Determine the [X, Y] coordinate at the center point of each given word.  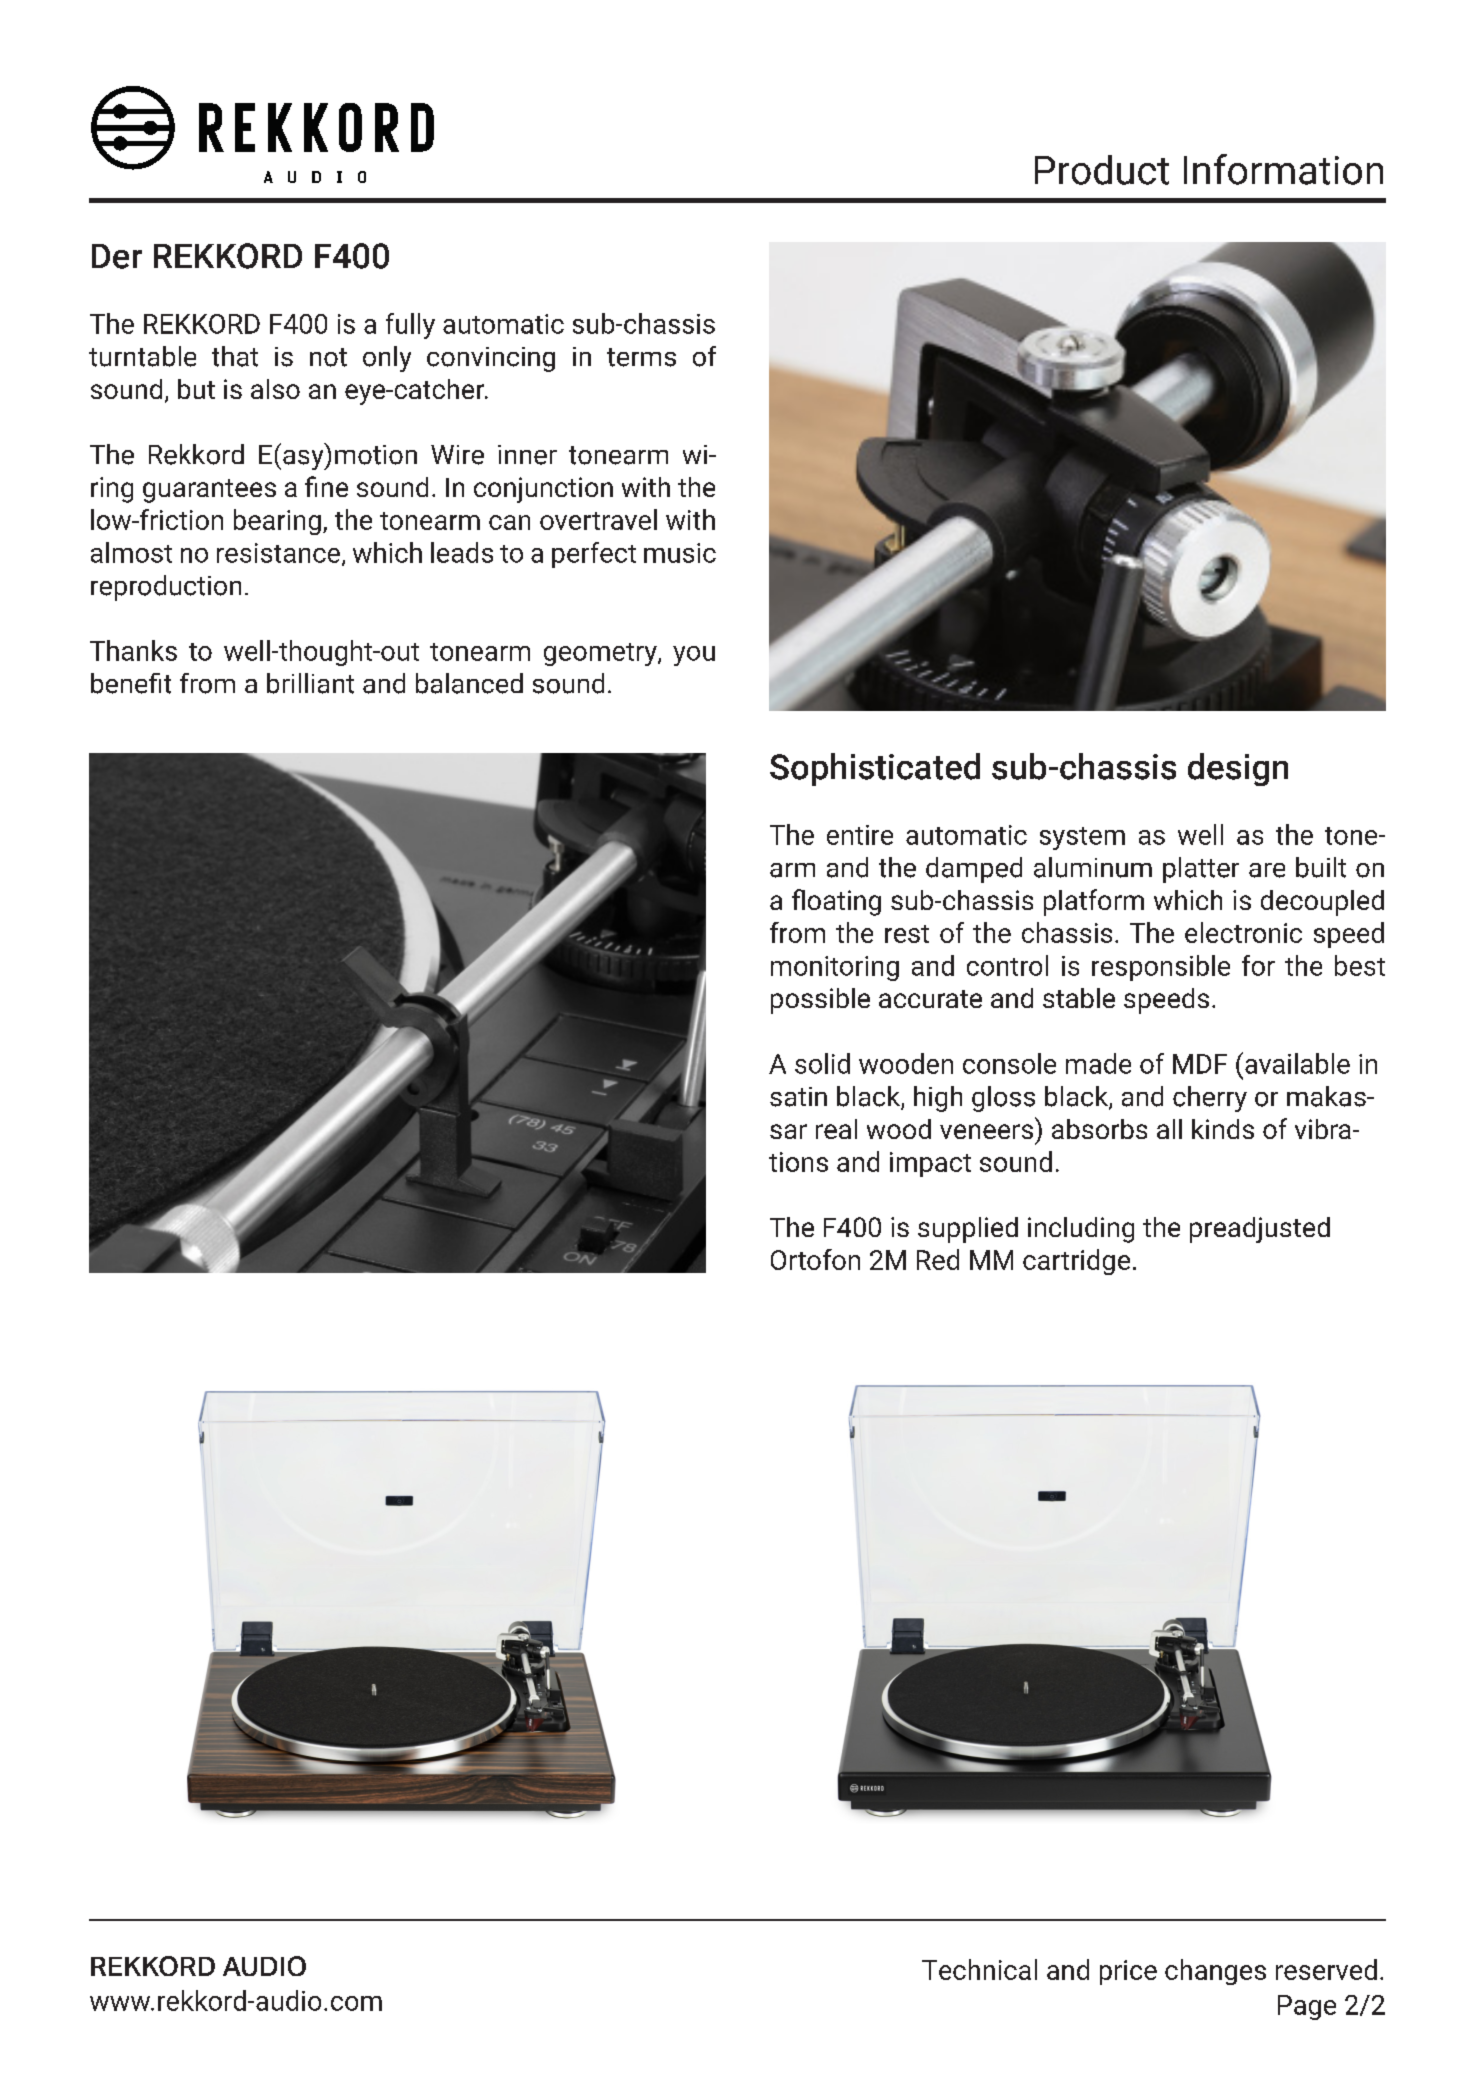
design [1238, 769]
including [1081, 1230]
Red [938, 1259]
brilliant [310, 683]
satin [798, 1097]
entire [860, 835]
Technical [979, 1969]
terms [641, 357]
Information [1283, 169]
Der [117, 256]
